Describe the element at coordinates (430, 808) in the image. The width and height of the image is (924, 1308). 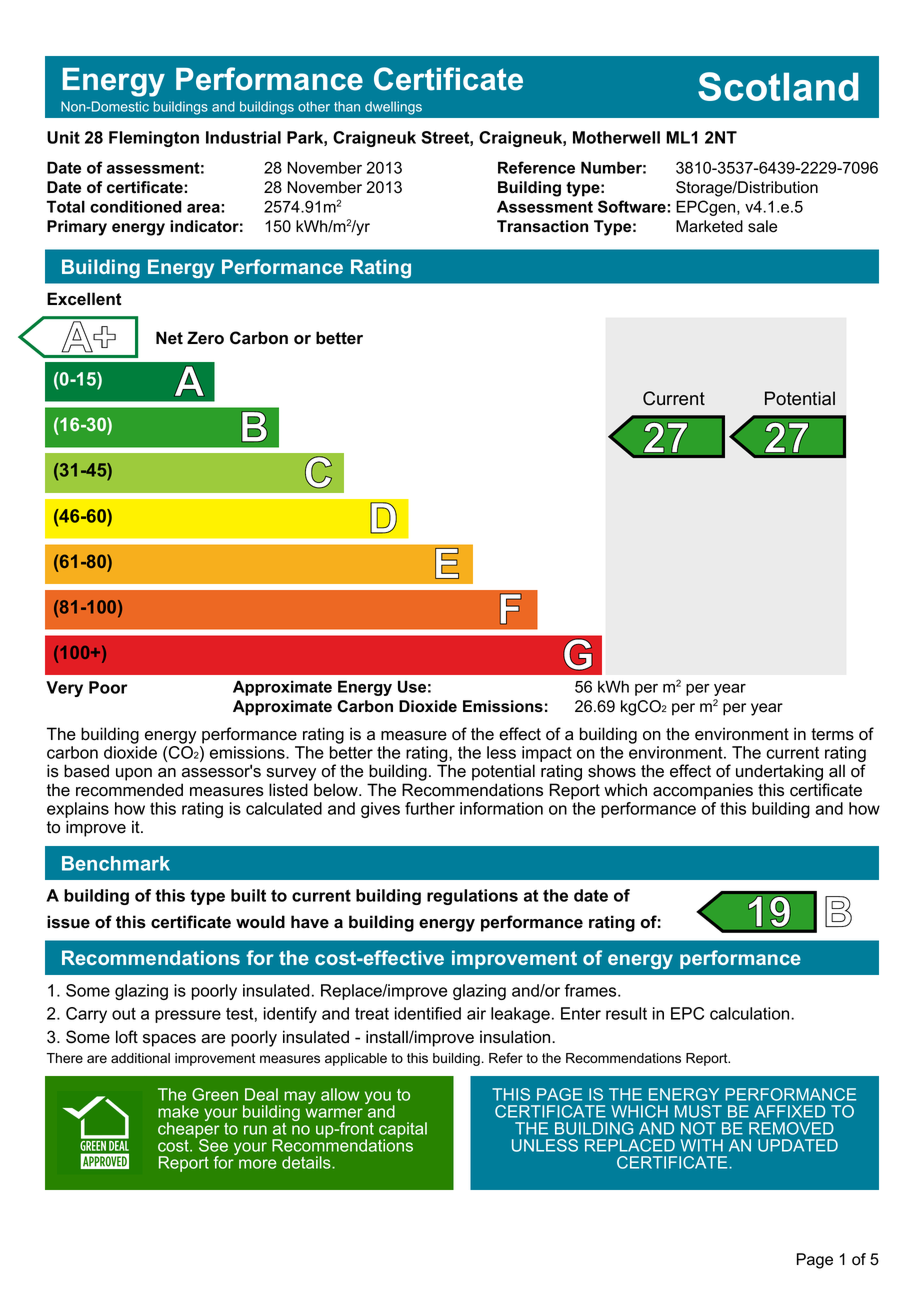
I see `further` at that location.
